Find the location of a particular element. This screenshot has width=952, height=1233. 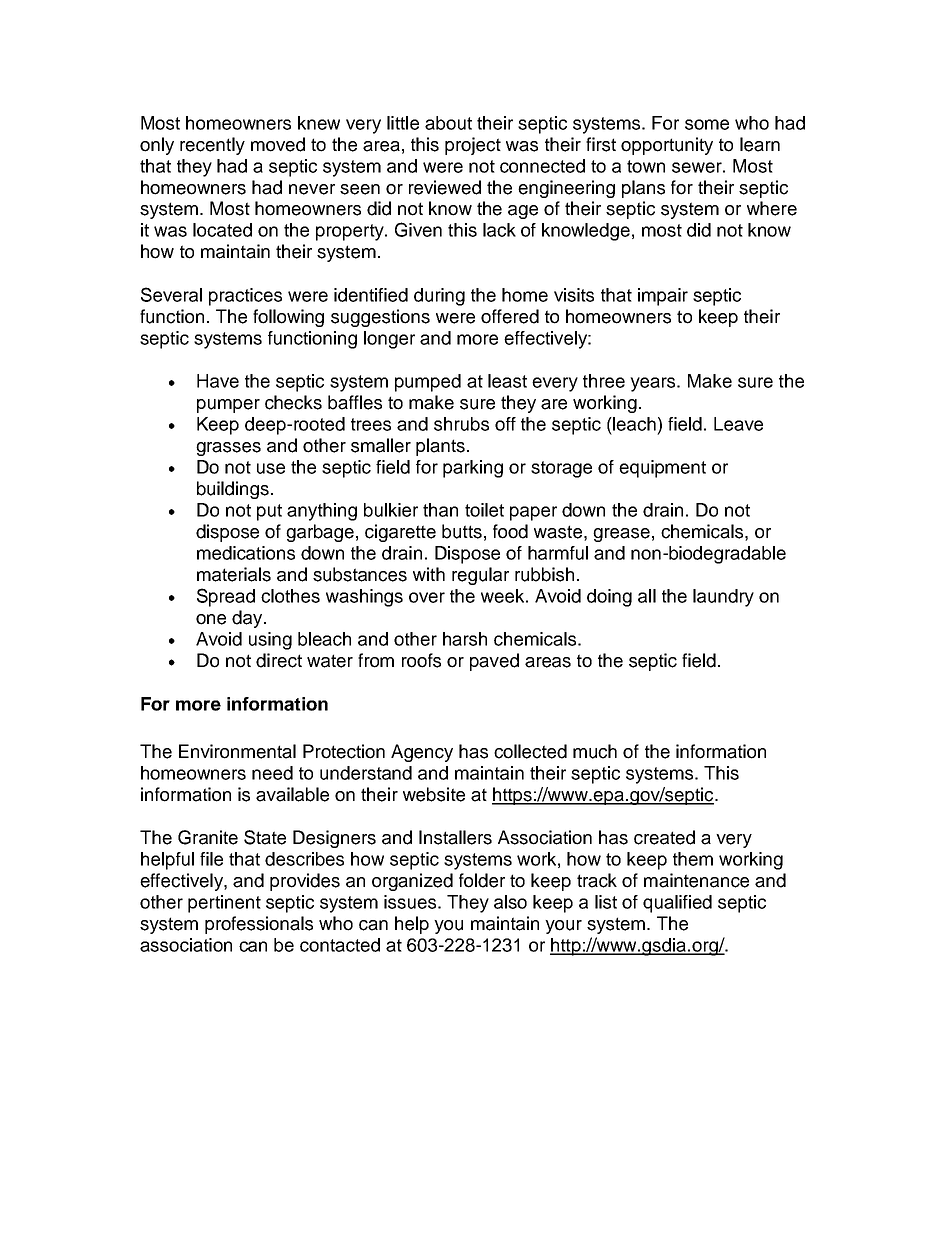

pertinent is located at coordinates (224, 904).
